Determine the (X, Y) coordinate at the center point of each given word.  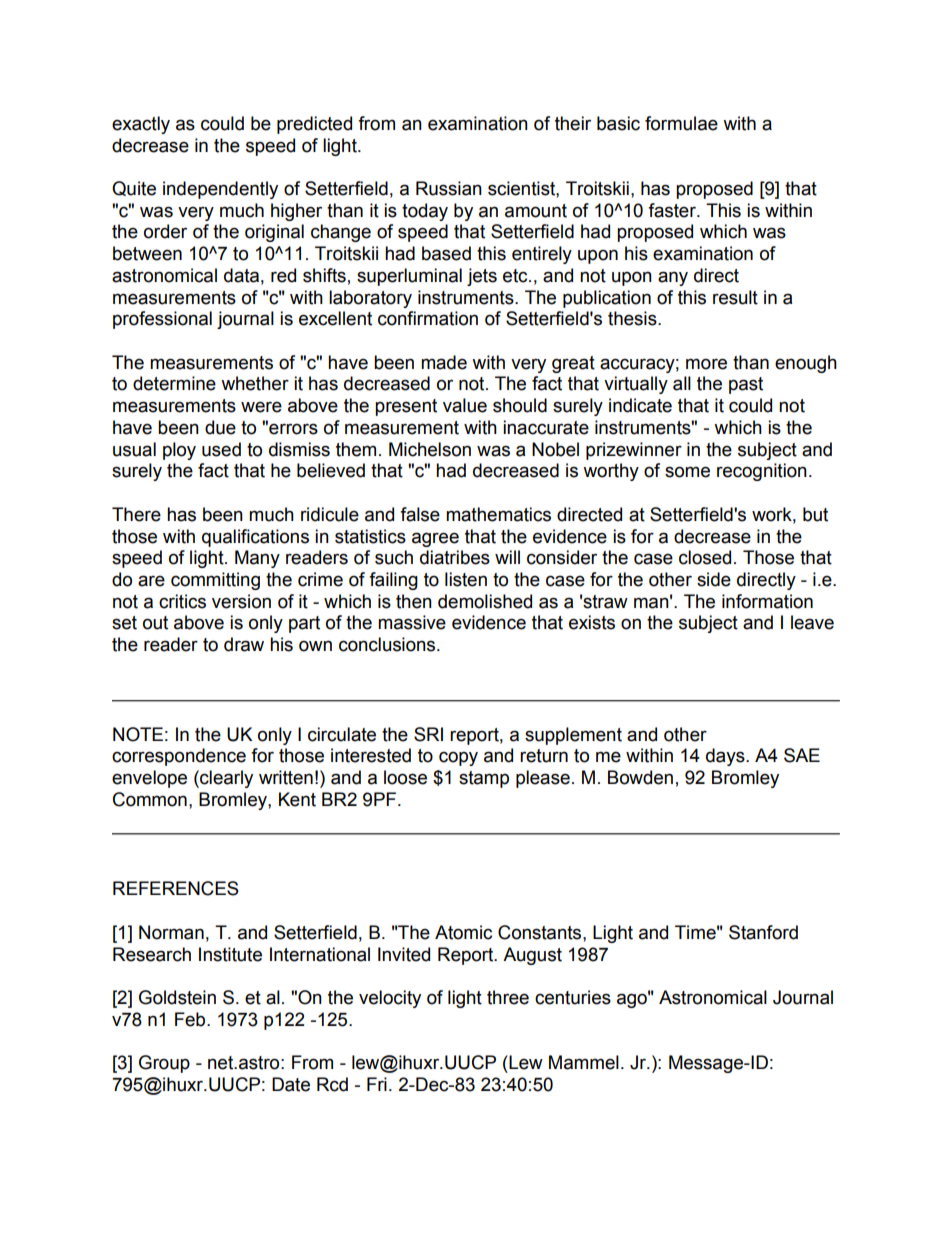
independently (220, 190)
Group (164, 1064)
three (508, 997)
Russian (449, 188)
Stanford (763, 932)
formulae (681, 123)
